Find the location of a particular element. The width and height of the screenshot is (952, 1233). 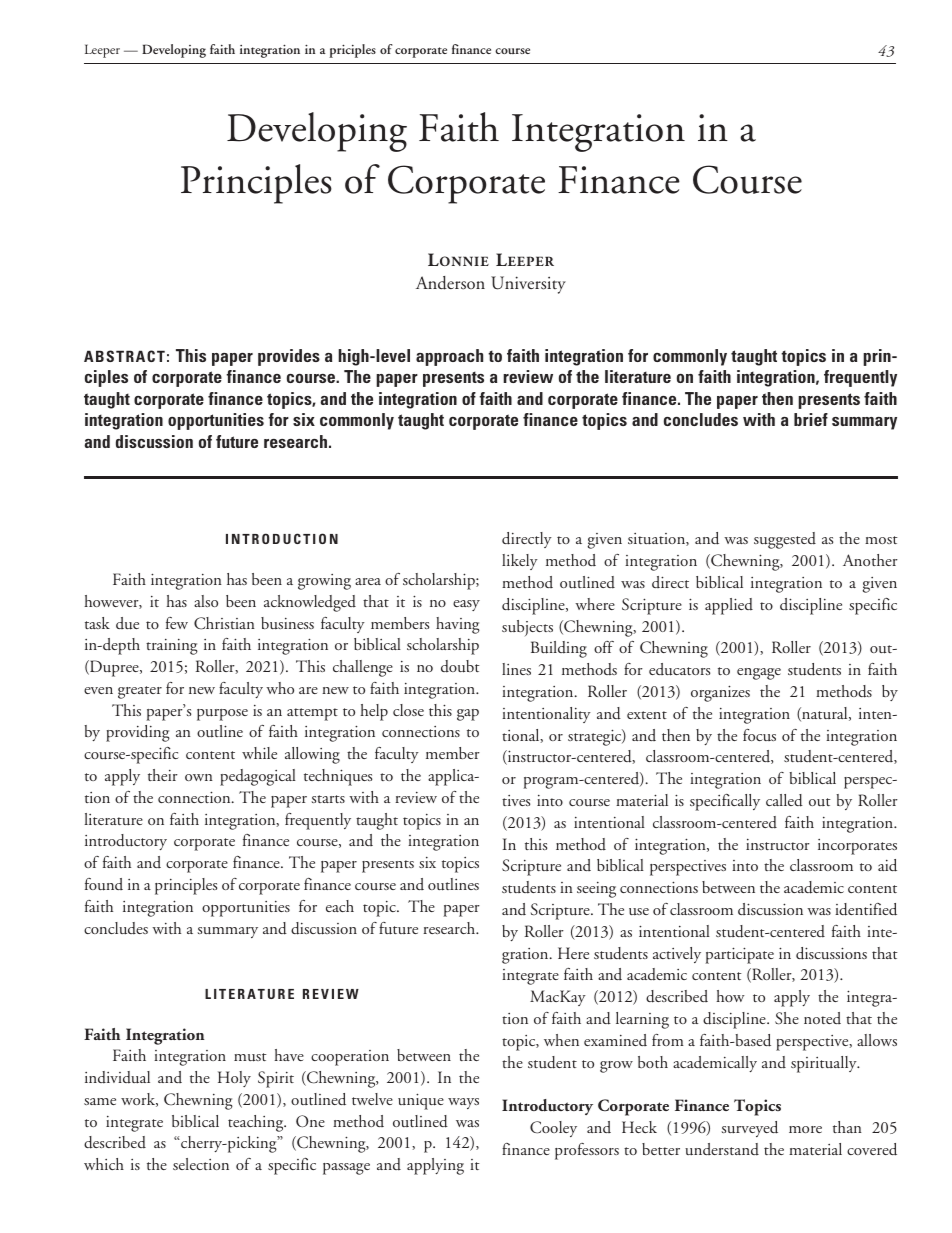

ABSTRACT is located at coordinates (124, 356).
